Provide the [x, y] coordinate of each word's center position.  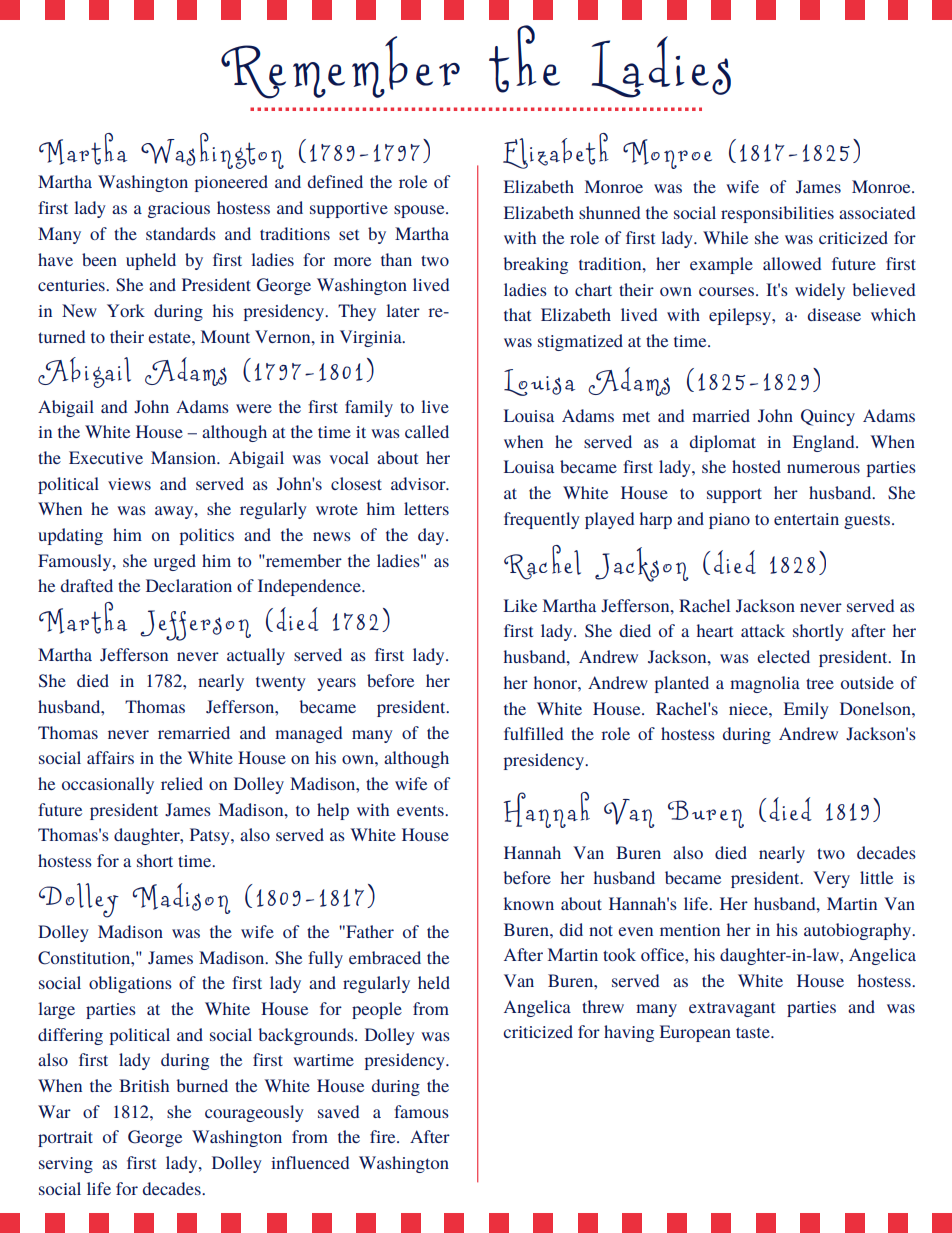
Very [831, 879]
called [427, 431]
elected [783, 656]
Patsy [211, 836]
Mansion [185, 457]
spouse [420, 211]
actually [256, 656]
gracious [179, 210]
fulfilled [533, 733]
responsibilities [777, 214]
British [144, 1085]
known [529, 903]
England [825, 443]
